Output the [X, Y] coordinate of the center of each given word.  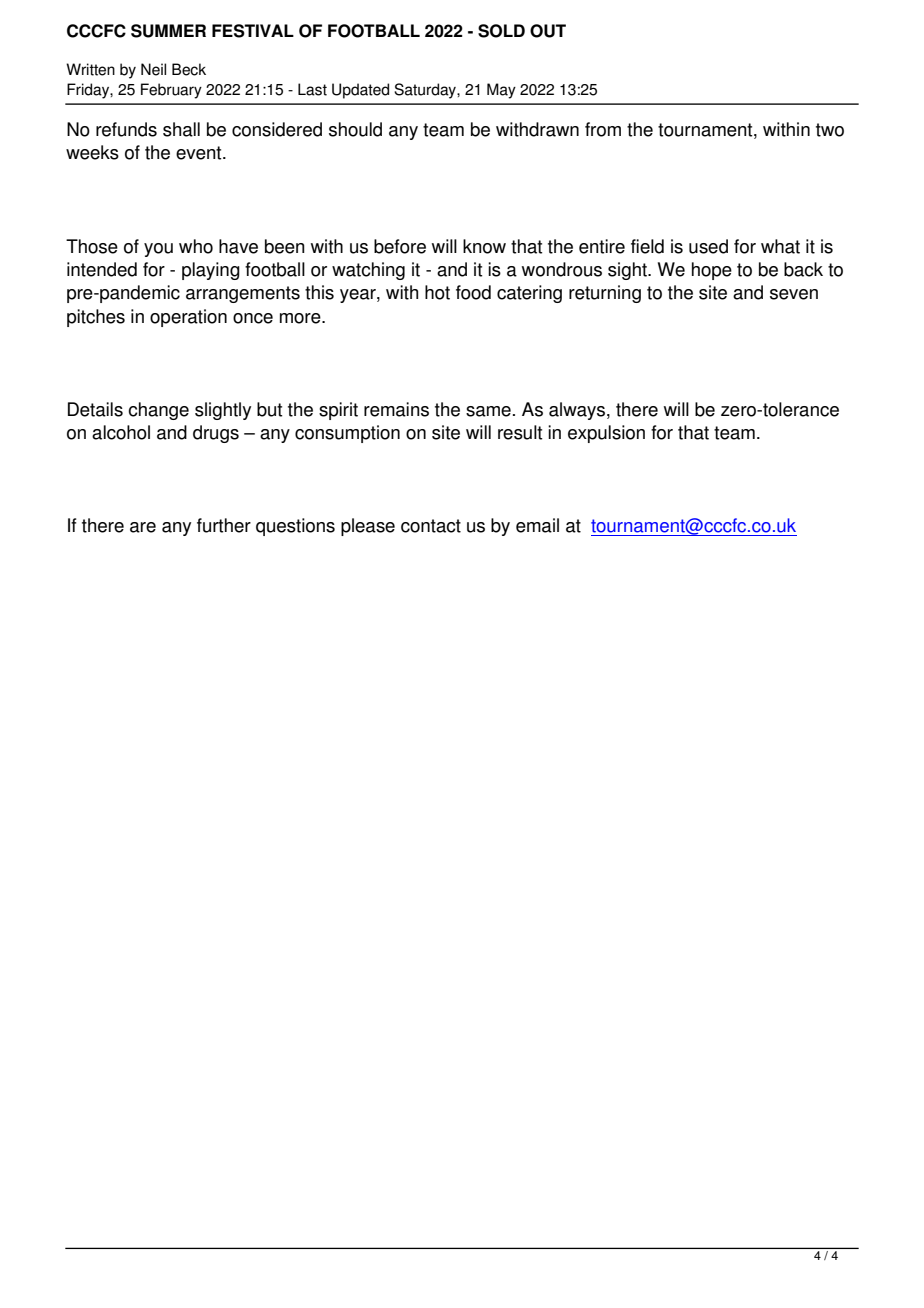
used [708, 246]
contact [431, 526]
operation [188, 318]
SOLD [501, 31]
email [537, 525]
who [196, 246]
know [484, 246]
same [488, 411]
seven [794, 294]
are [143, 527]
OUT [548, 31]
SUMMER [168, 31]
